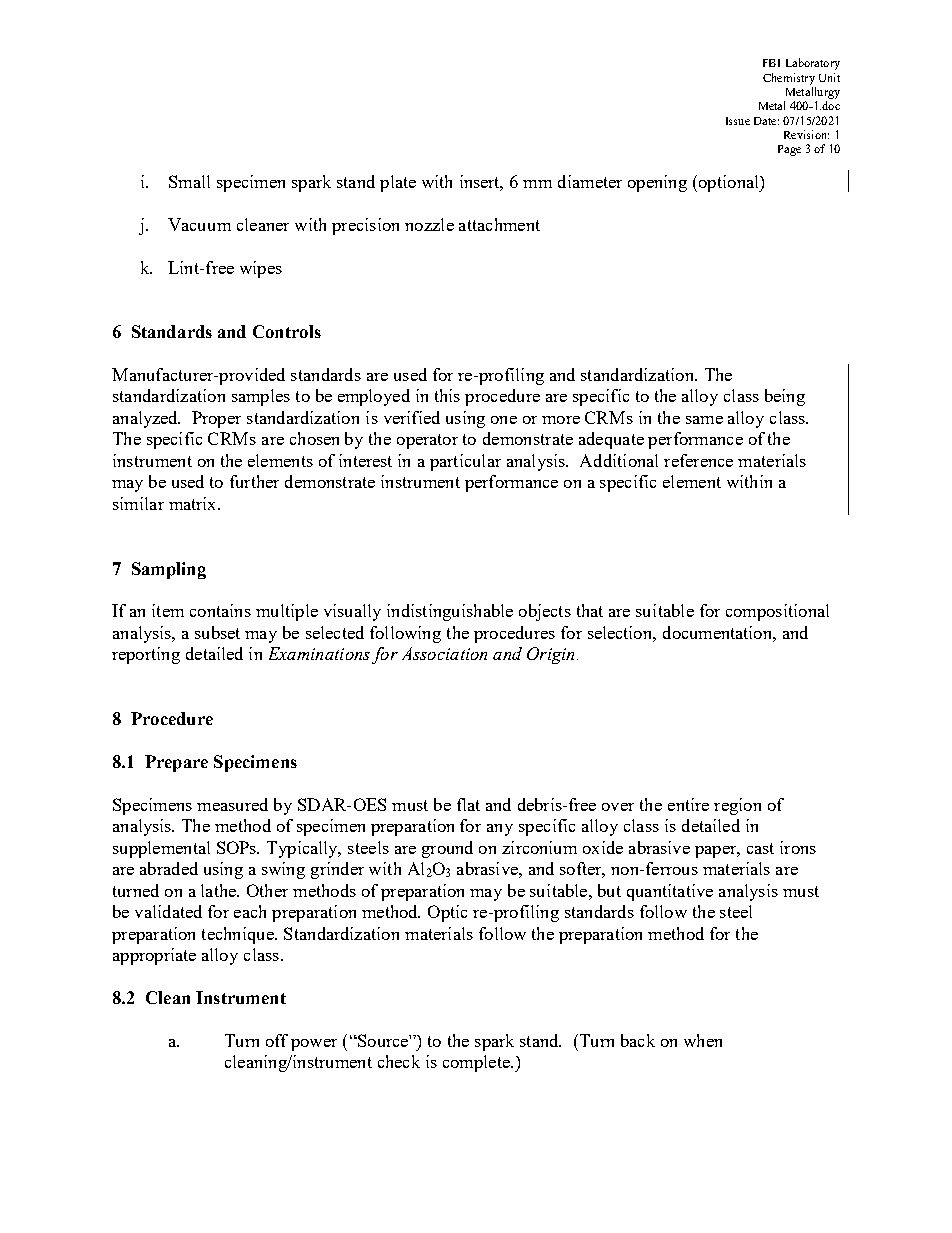 This image has width=952, height=1233. What do you see at coordinates (481, 182) in the image?
I see `insert` at bounding box center [481, 182].
